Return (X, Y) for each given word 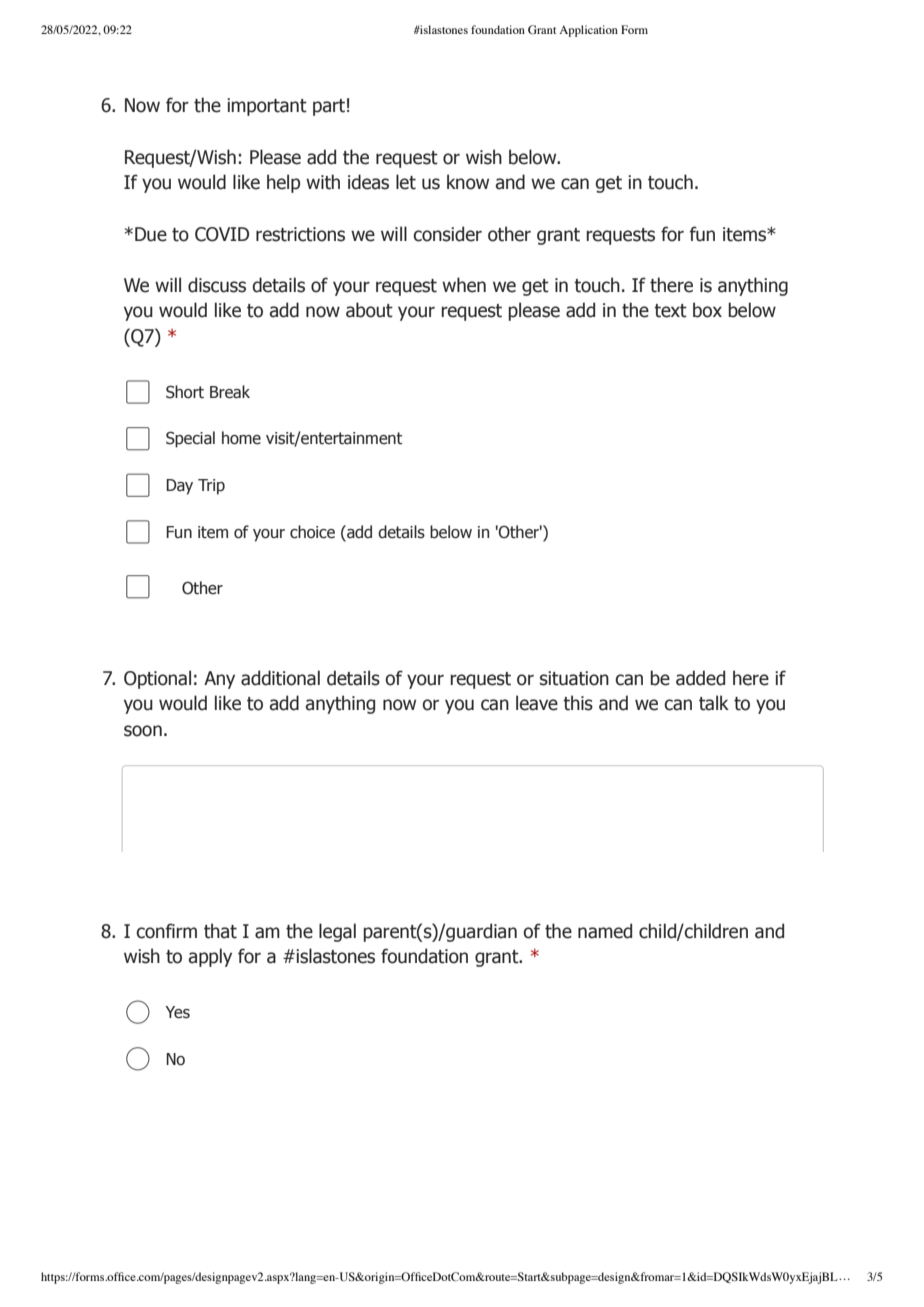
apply (210, 957)
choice (312, 532)
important (267, 107)
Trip (211, 487)
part (329, 107)
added (700, 678)
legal (337, 932)
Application (588, 31)
